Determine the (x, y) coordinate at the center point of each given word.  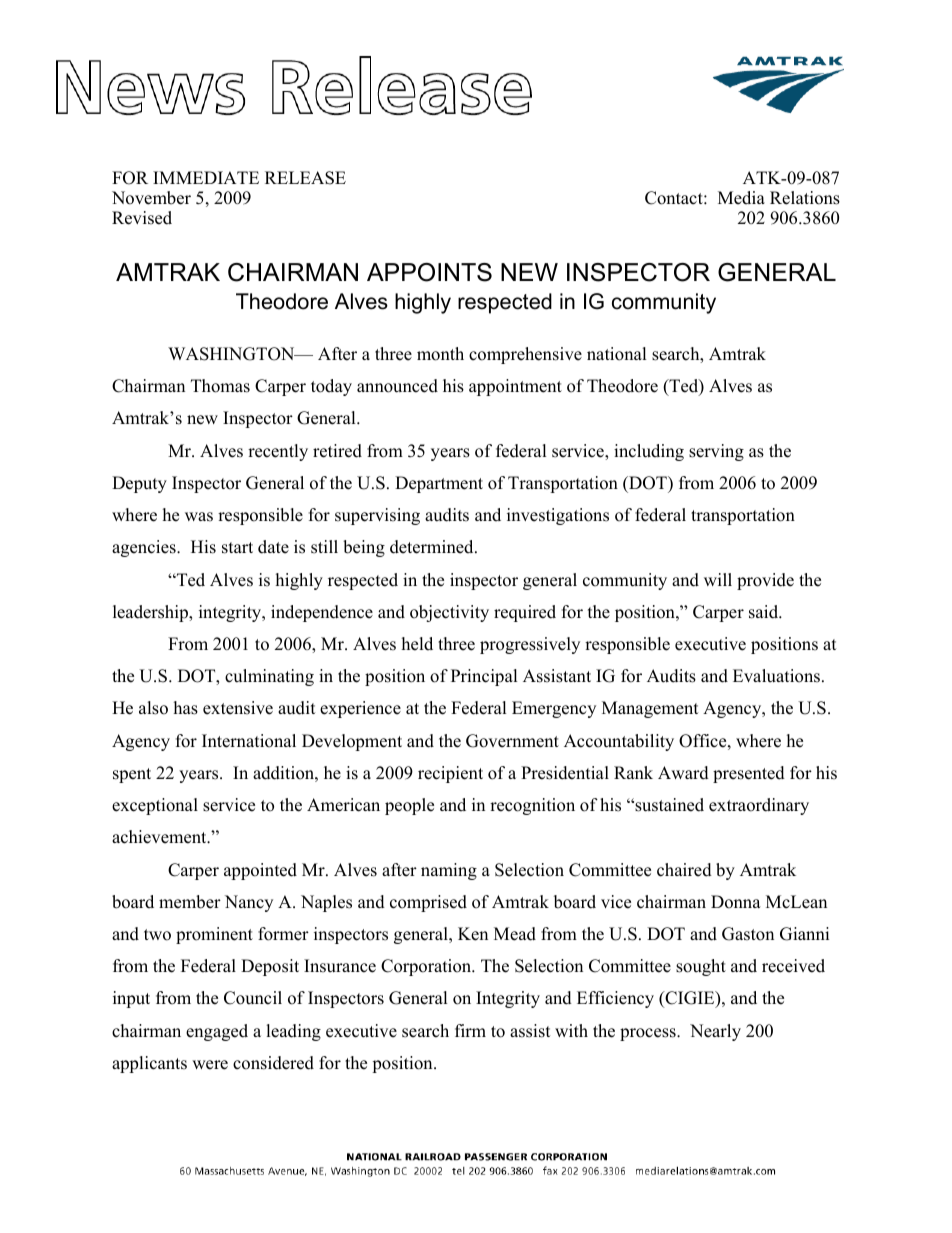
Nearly (715, 1032)
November (151, 198)
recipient (450, 774)
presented (749, 774)
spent (132, 775)
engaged (217, 1032)
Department (439, 484)
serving (716, 452)
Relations (805, 198)
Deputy (139, 484)
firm (470, 1030)
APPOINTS (429, 272)
